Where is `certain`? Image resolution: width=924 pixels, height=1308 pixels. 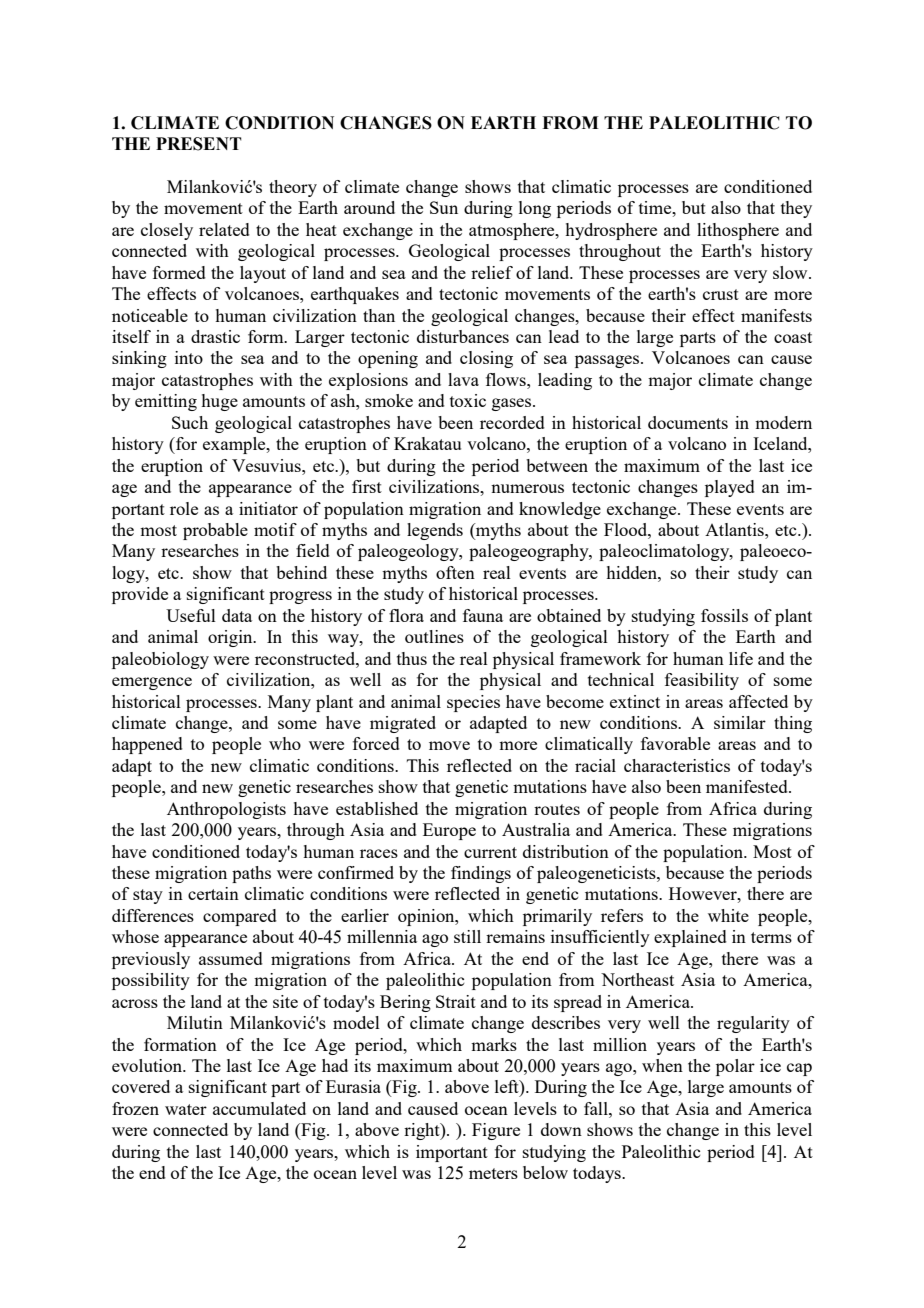 certain is located at coordinates (213, 893).
